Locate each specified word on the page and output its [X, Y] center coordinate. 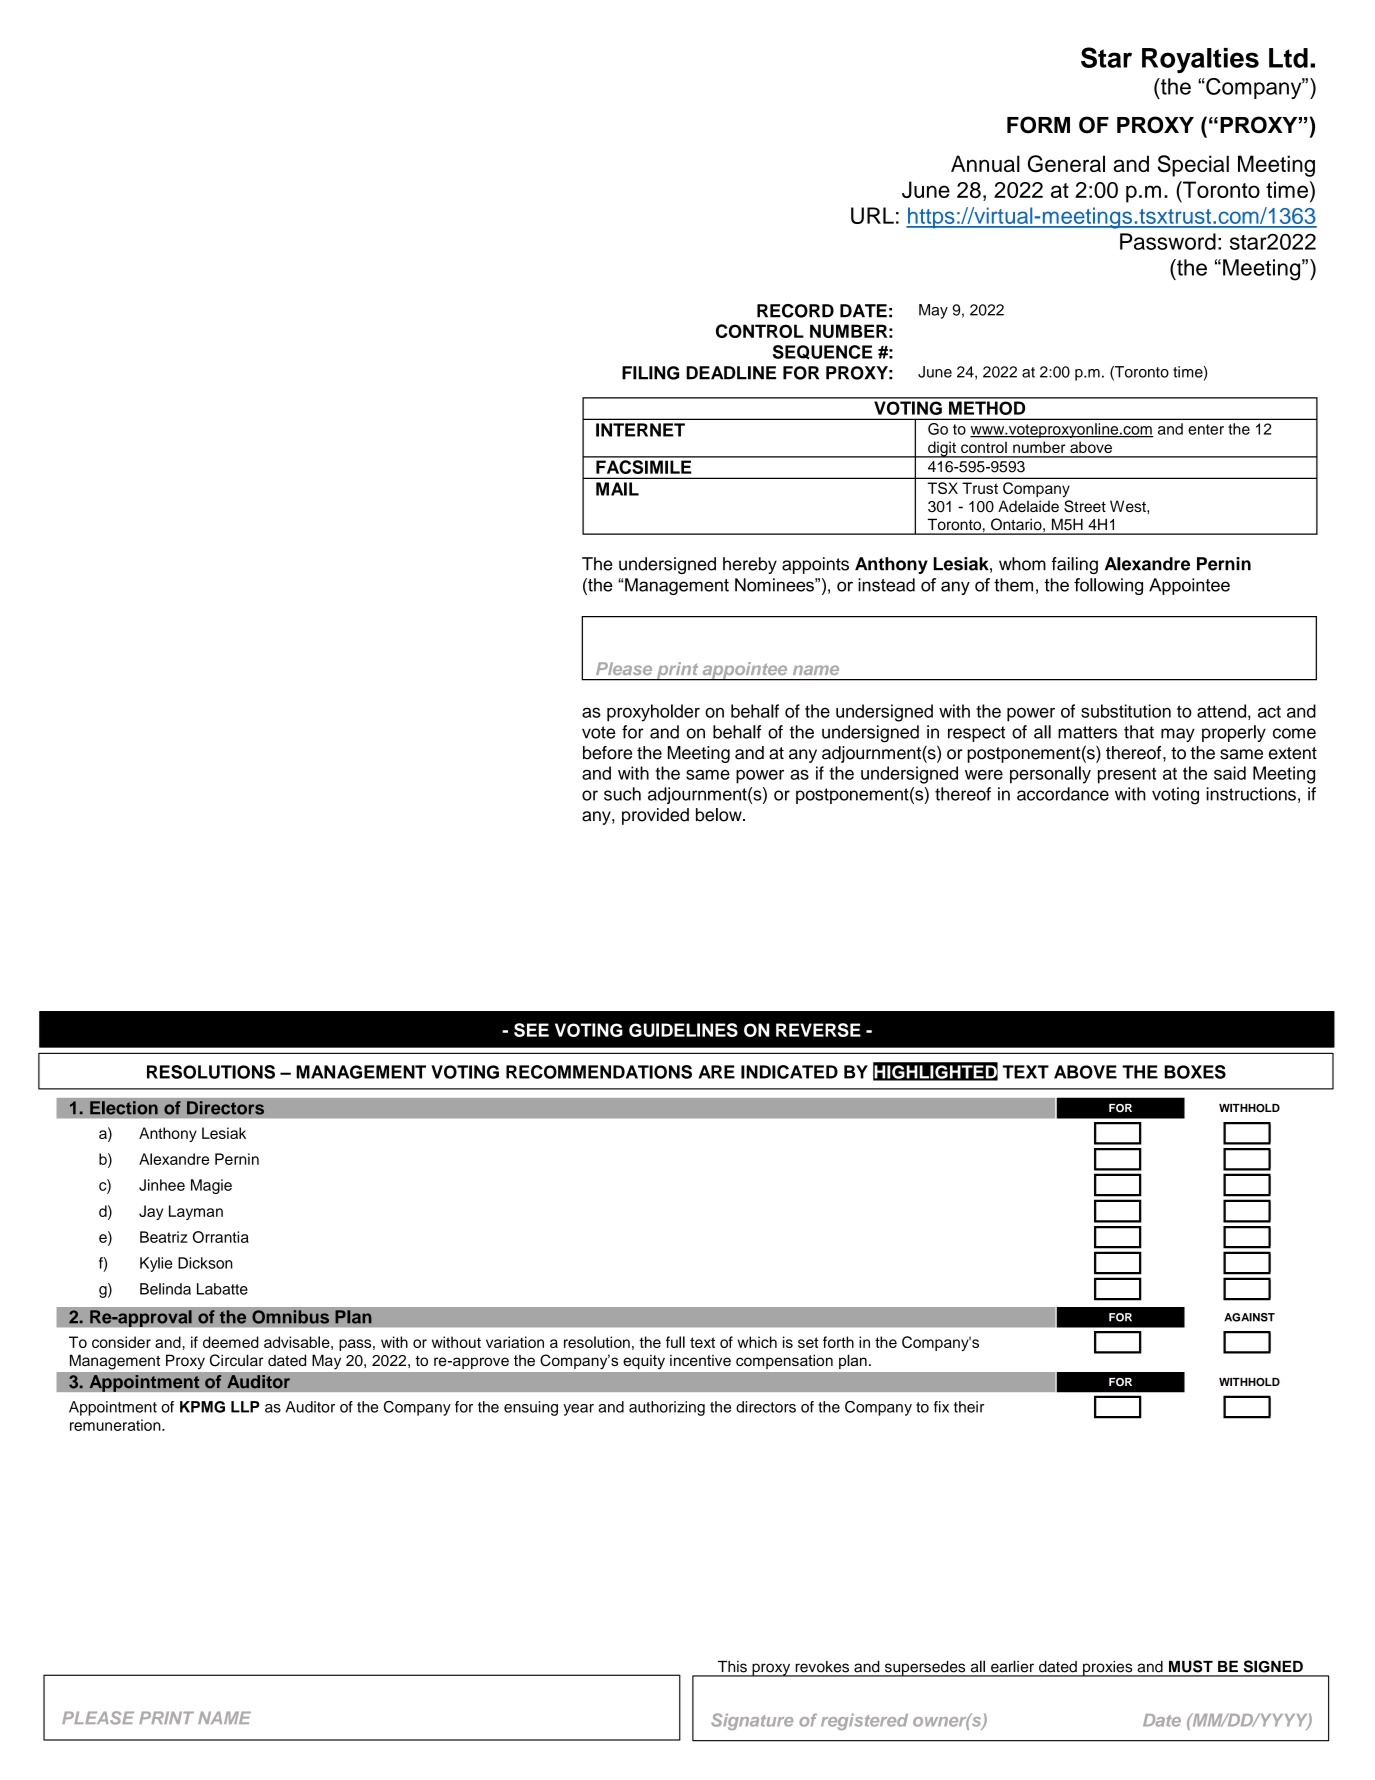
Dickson [205, 1263]
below [720, 815]
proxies [1108, 1669]
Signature [752, 1721]
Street [1085, 506]
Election [124, 1108]
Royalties [1200, 60]
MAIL [617, 489]
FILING [650, 373]
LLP [245, 1407]
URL [872, 215]
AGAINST [1249, 1317]
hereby [750, 565]
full [675, 1342]
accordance [1063, 794]
